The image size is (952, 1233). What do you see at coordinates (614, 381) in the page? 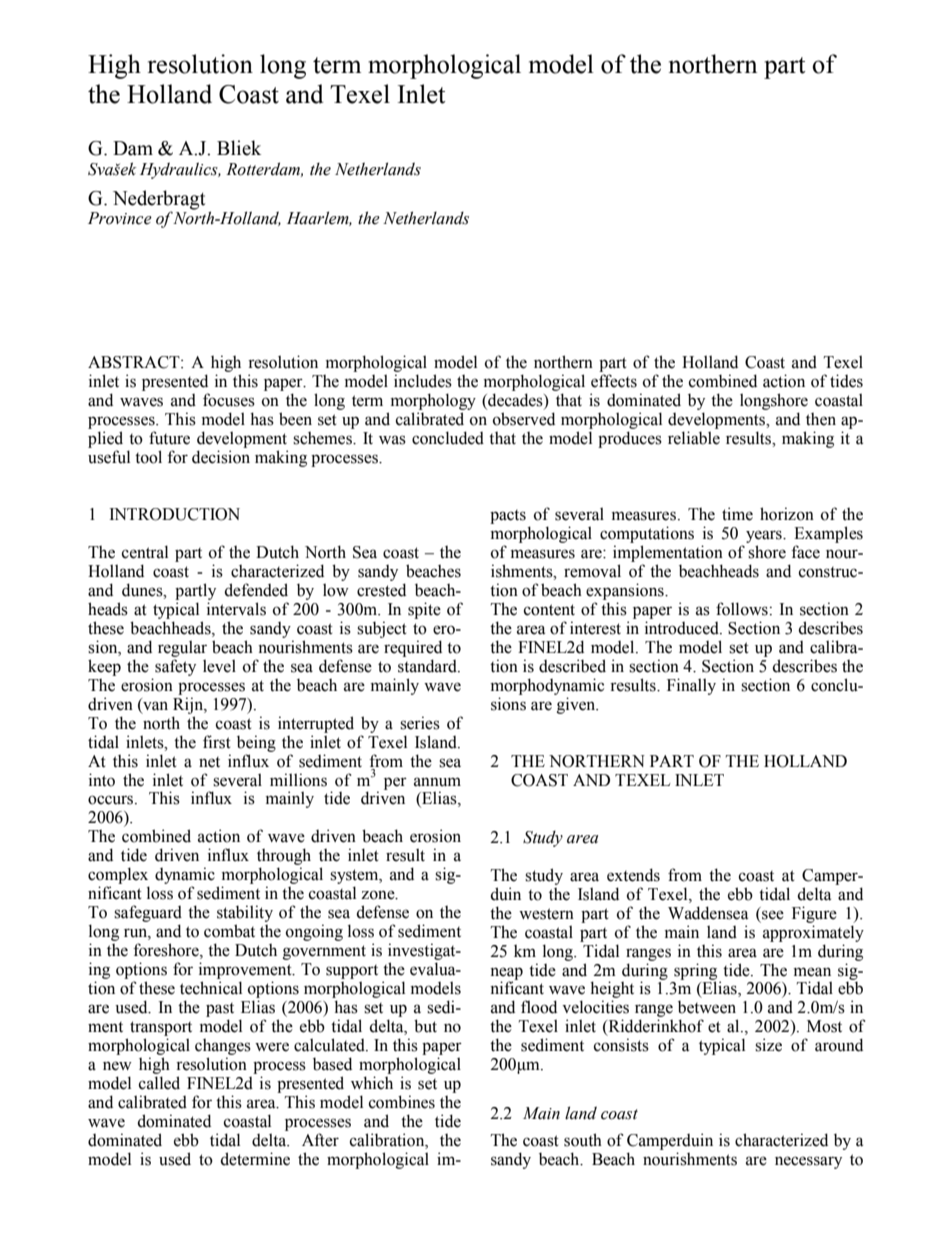
I see `effects` at bounding box center [614, 381].
